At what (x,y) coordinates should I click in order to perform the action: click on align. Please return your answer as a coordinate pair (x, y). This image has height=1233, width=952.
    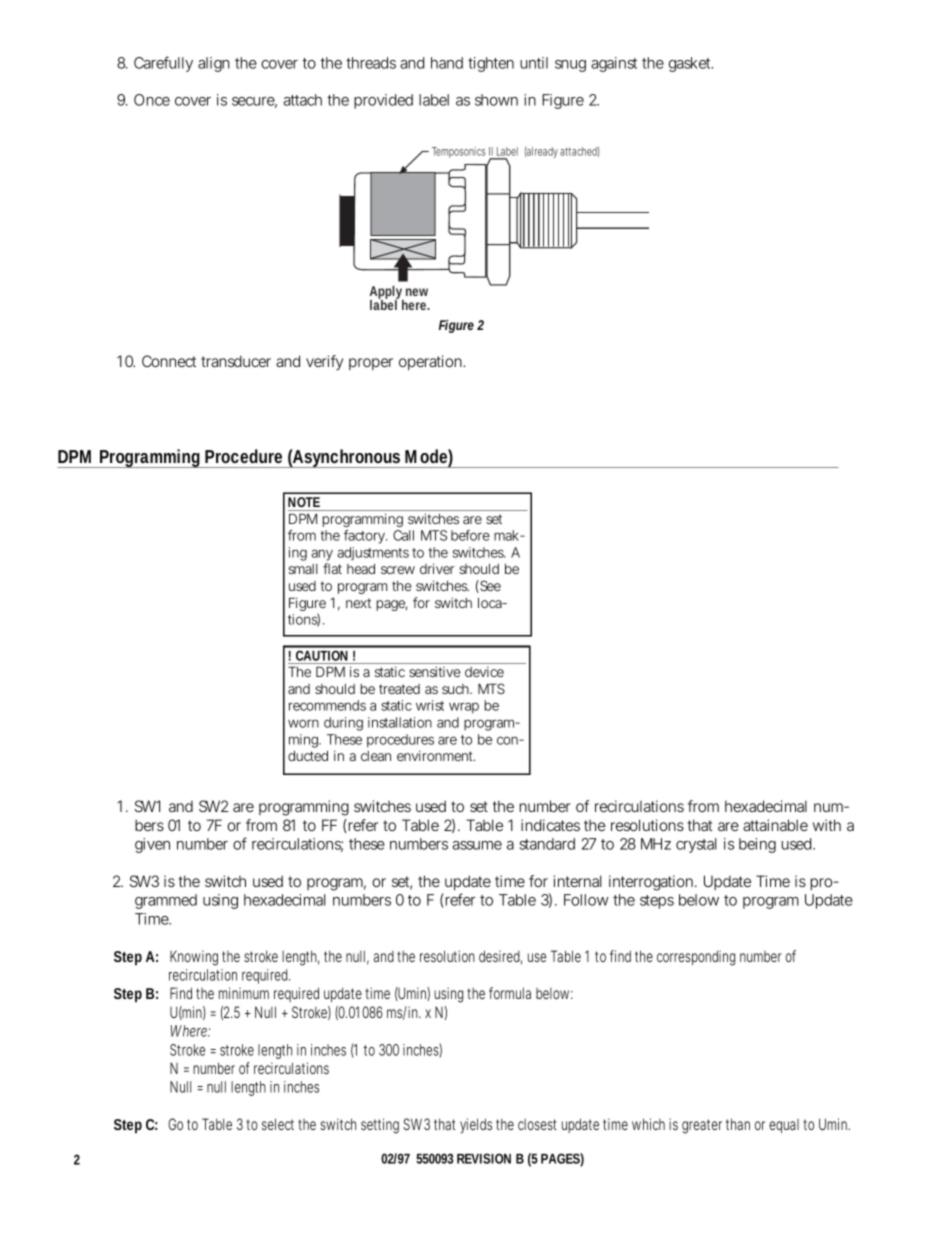
    Looking at the image, I should click on (214, 64).
